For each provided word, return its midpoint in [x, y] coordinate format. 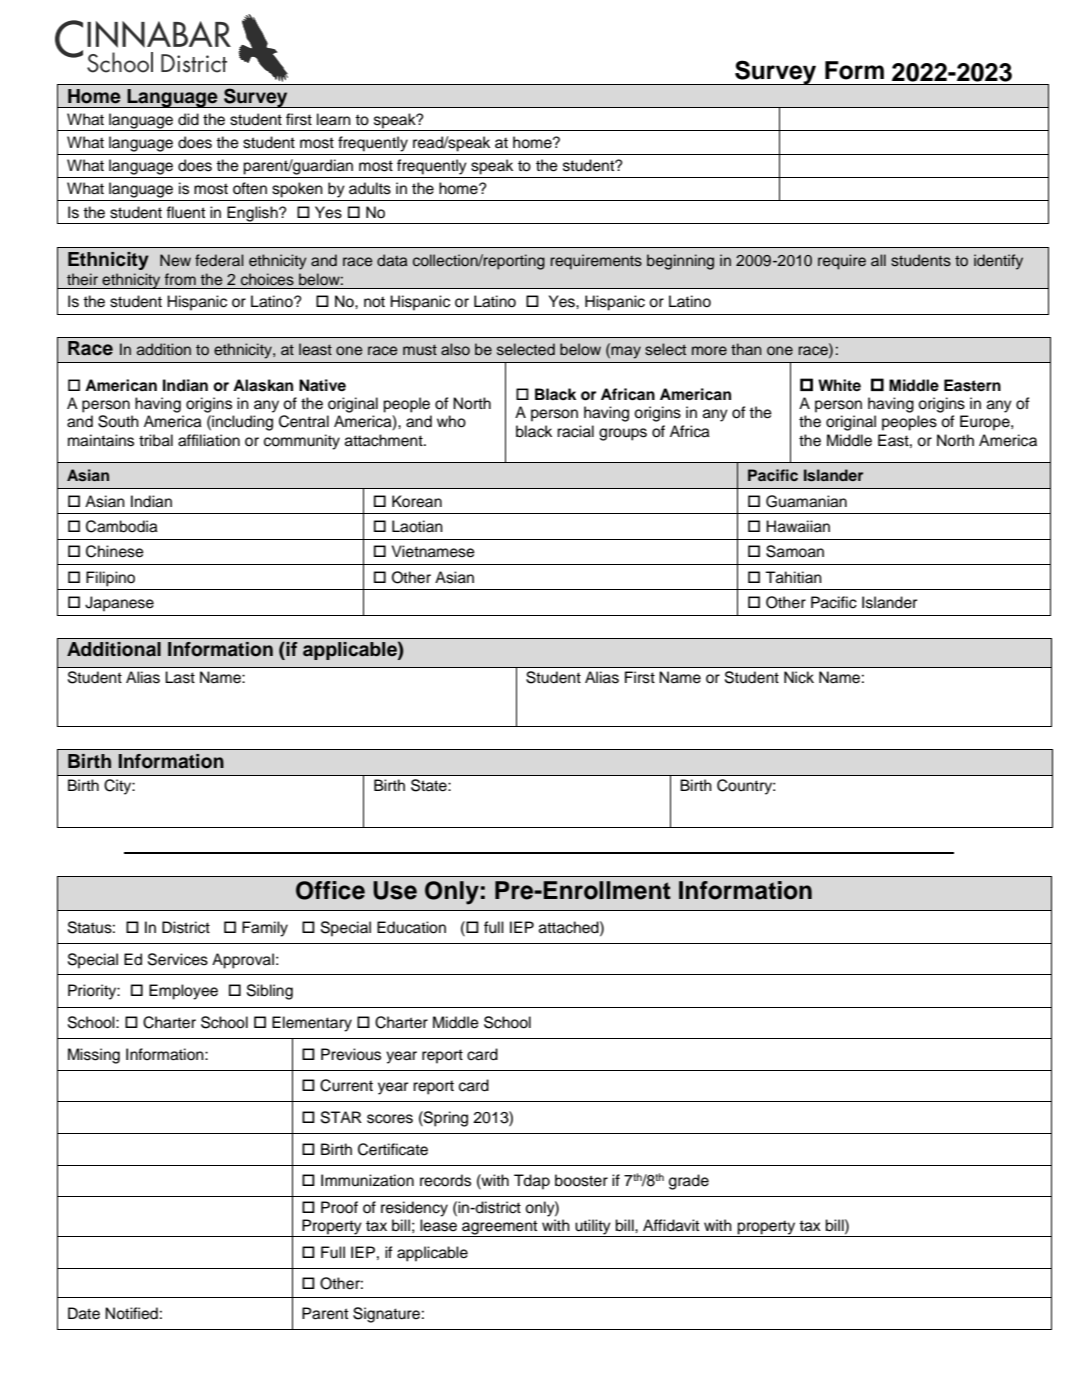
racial [575, 431]
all [878, 260]
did [188, 119]
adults [370, 188]
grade [689, 1182]
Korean [417, 501]
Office [330, 890]
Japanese [119, 604]
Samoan [795, 551]
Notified [131, 1313]
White [839, 385]
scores [390, 1119]
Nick [799, 677]
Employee [183, 992]
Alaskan [263, 385]
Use [395, 890]
